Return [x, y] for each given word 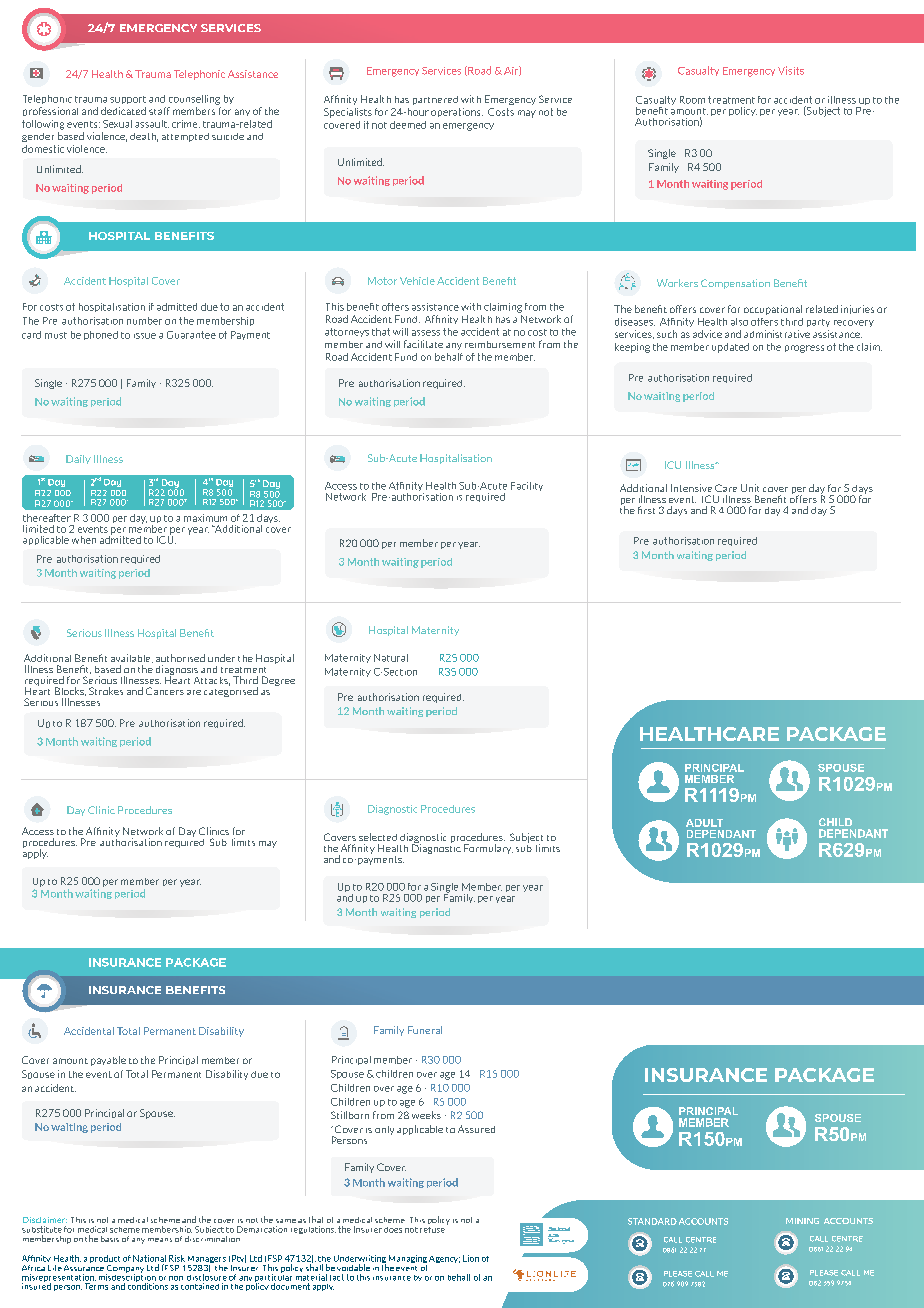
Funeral [425, 1030]
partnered [435, 100]
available [132, 658]
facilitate [423, 344]
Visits [791, 70]
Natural [391, 658]
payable [108, 1061]
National [149, 1258]
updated [730, 348]
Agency [444, 1259]
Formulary [488, 849]
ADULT [704, 823]
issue [145, 336]
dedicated [123, 111]
